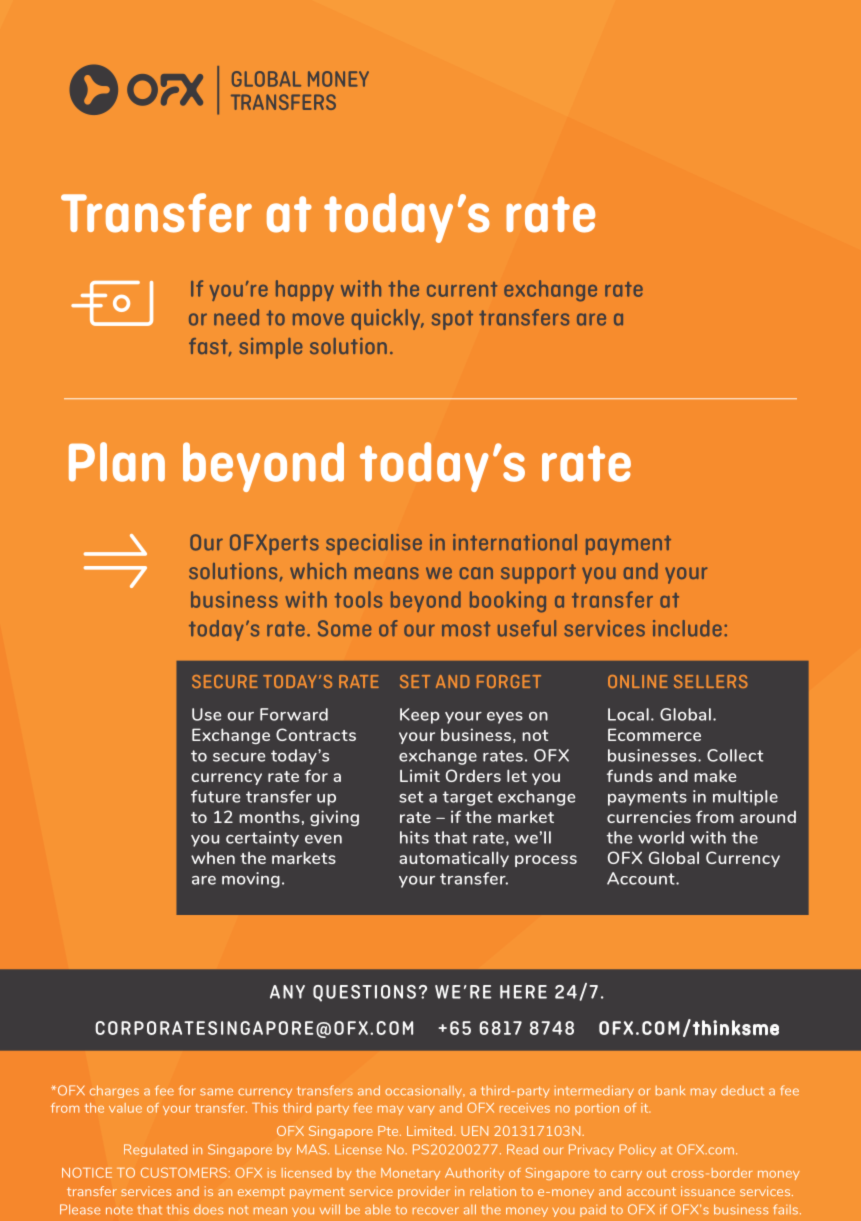 Image resolution: width=861 pixels, height=1221 pixels. Describe the element at coordinates (420, 716) in the screenshot. I see `Keep` at that location.
